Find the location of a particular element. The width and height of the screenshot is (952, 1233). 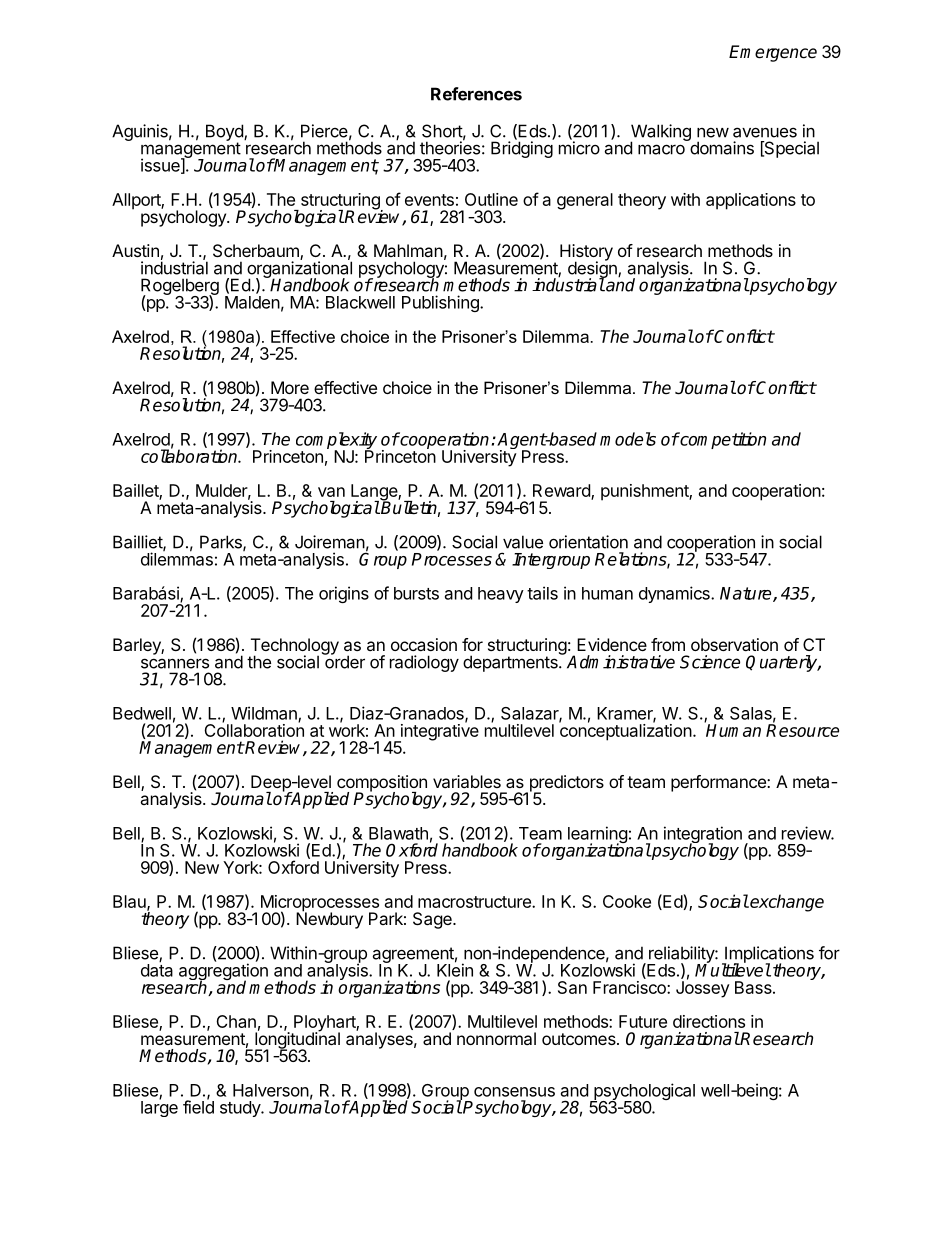

Boyd is located at coordinates (225, 133).
